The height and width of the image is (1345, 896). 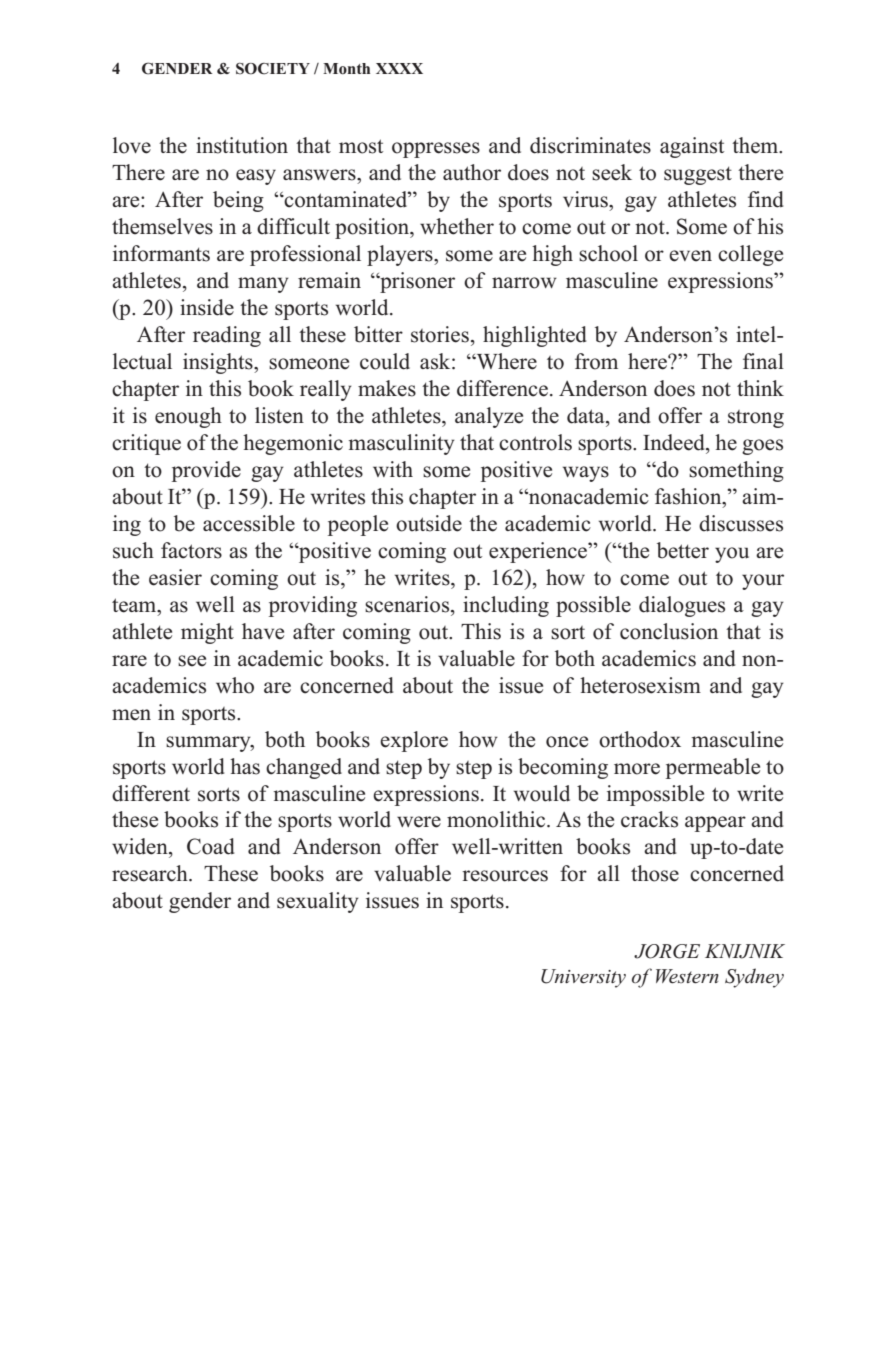 What do you see at coordinates (505, 876) in the image?
I see `resources` at bounding box center [505, 876].
